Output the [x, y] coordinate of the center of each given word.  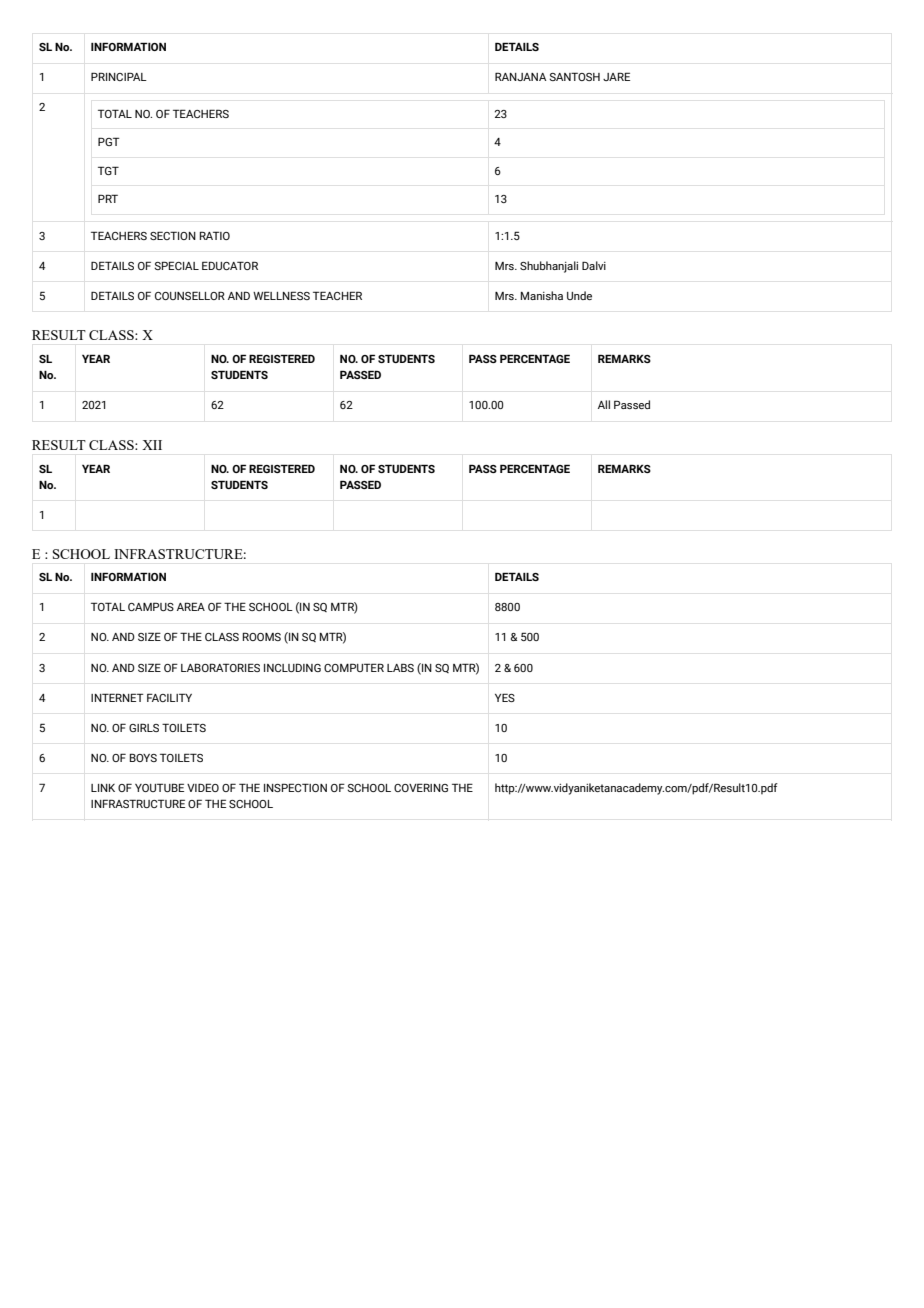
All [604, 404]
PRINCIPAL [119, 76]
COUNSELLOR [190, 295]
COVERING [421, 787]
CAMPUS [151, 606]
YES [505, 697]
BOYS [143, 757]
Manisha [542, 295]
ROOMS [262, 636]
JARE [616, 76]
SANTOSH [574, 76]
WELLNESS [281, 295]
